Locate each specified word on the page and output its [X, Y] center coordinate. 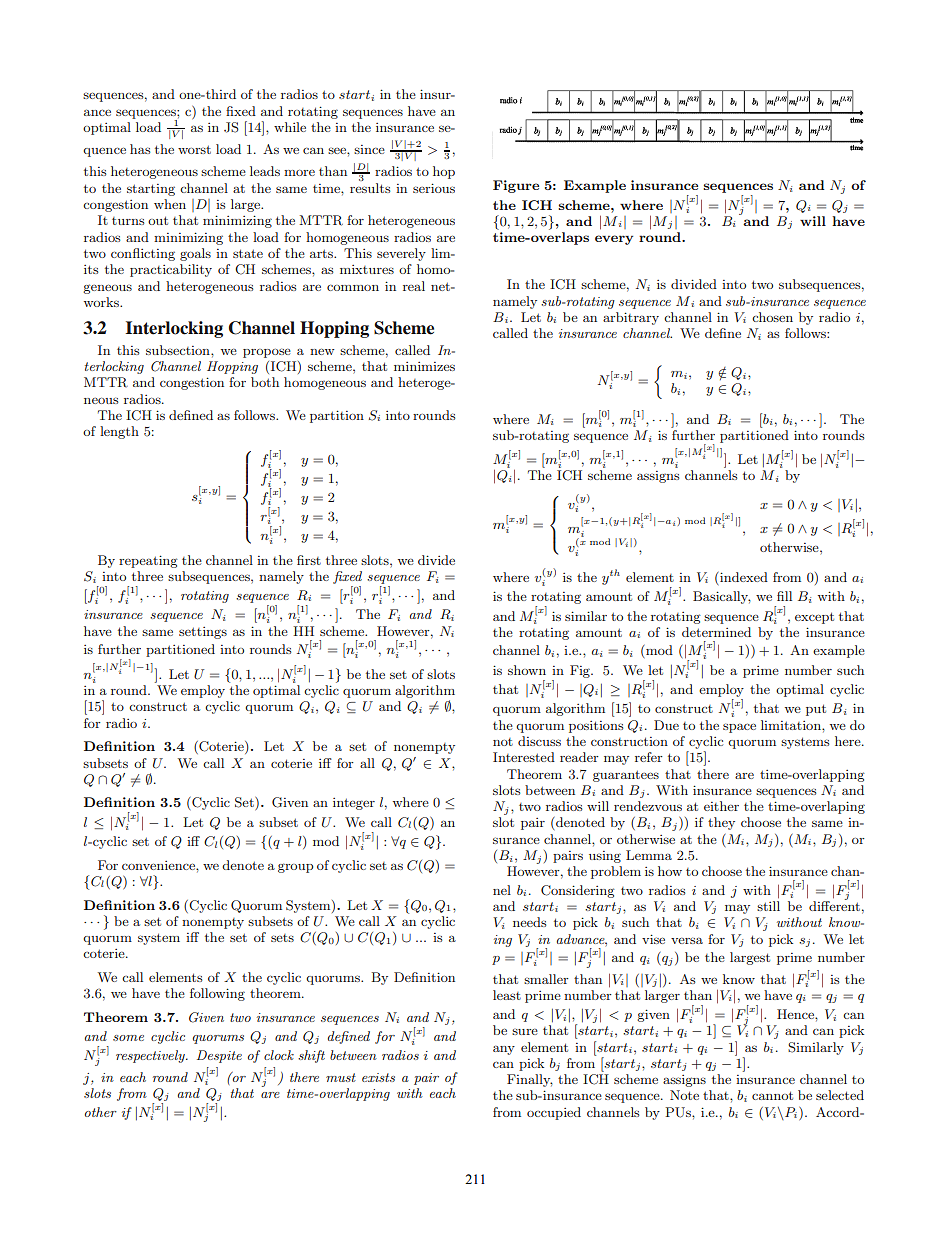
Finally [530, 1080]
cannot [772, 1095]
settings [203, 633]
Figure [516, 186]
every [614, 240]
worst [194, 149]
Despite [219, 1056]
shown [527, 670]
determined [716, 632]
